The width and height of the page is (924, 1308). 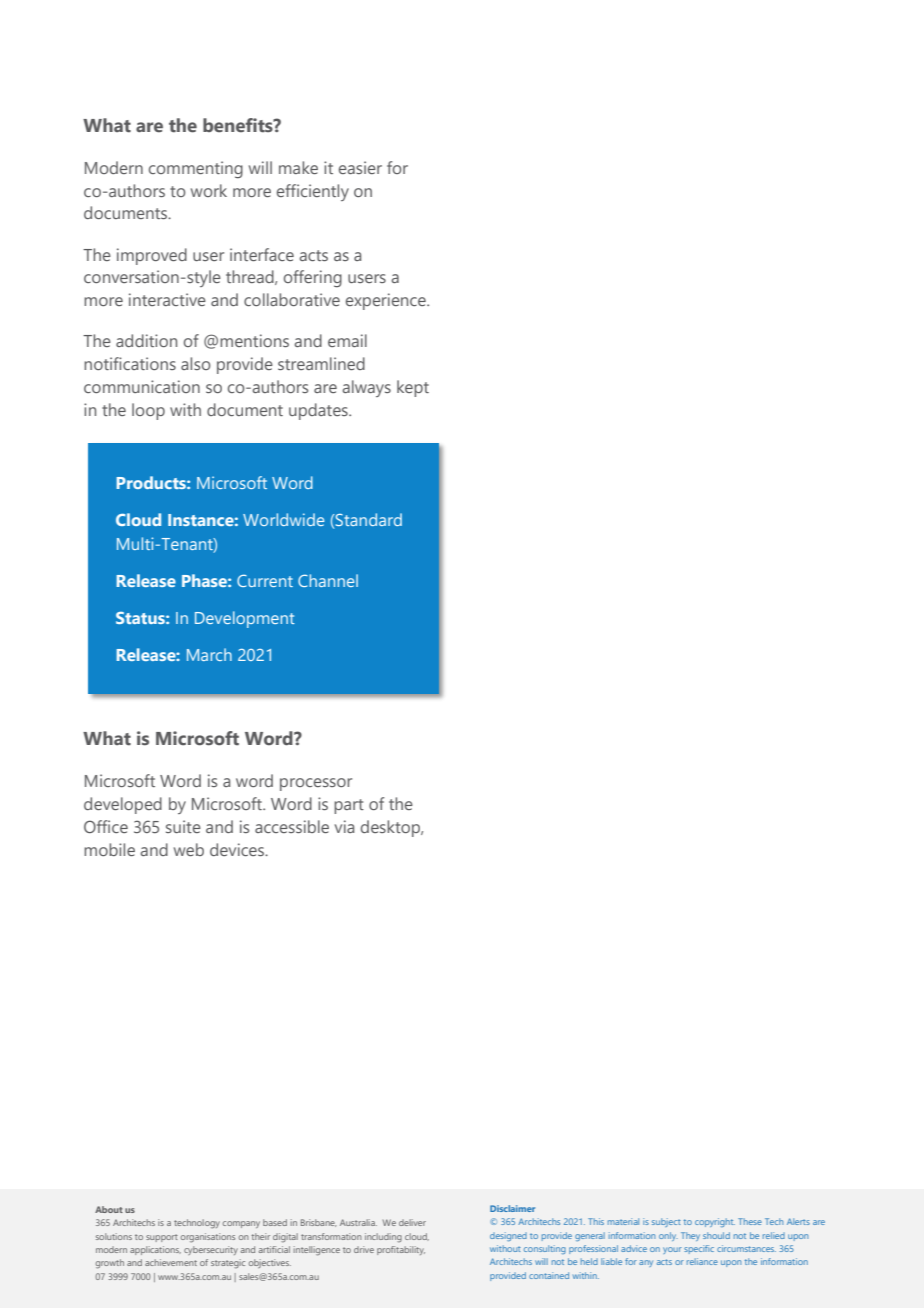 What do you see at coordinates (189, 849) in the page?
I see `web` at bounding box center [189, 849].
